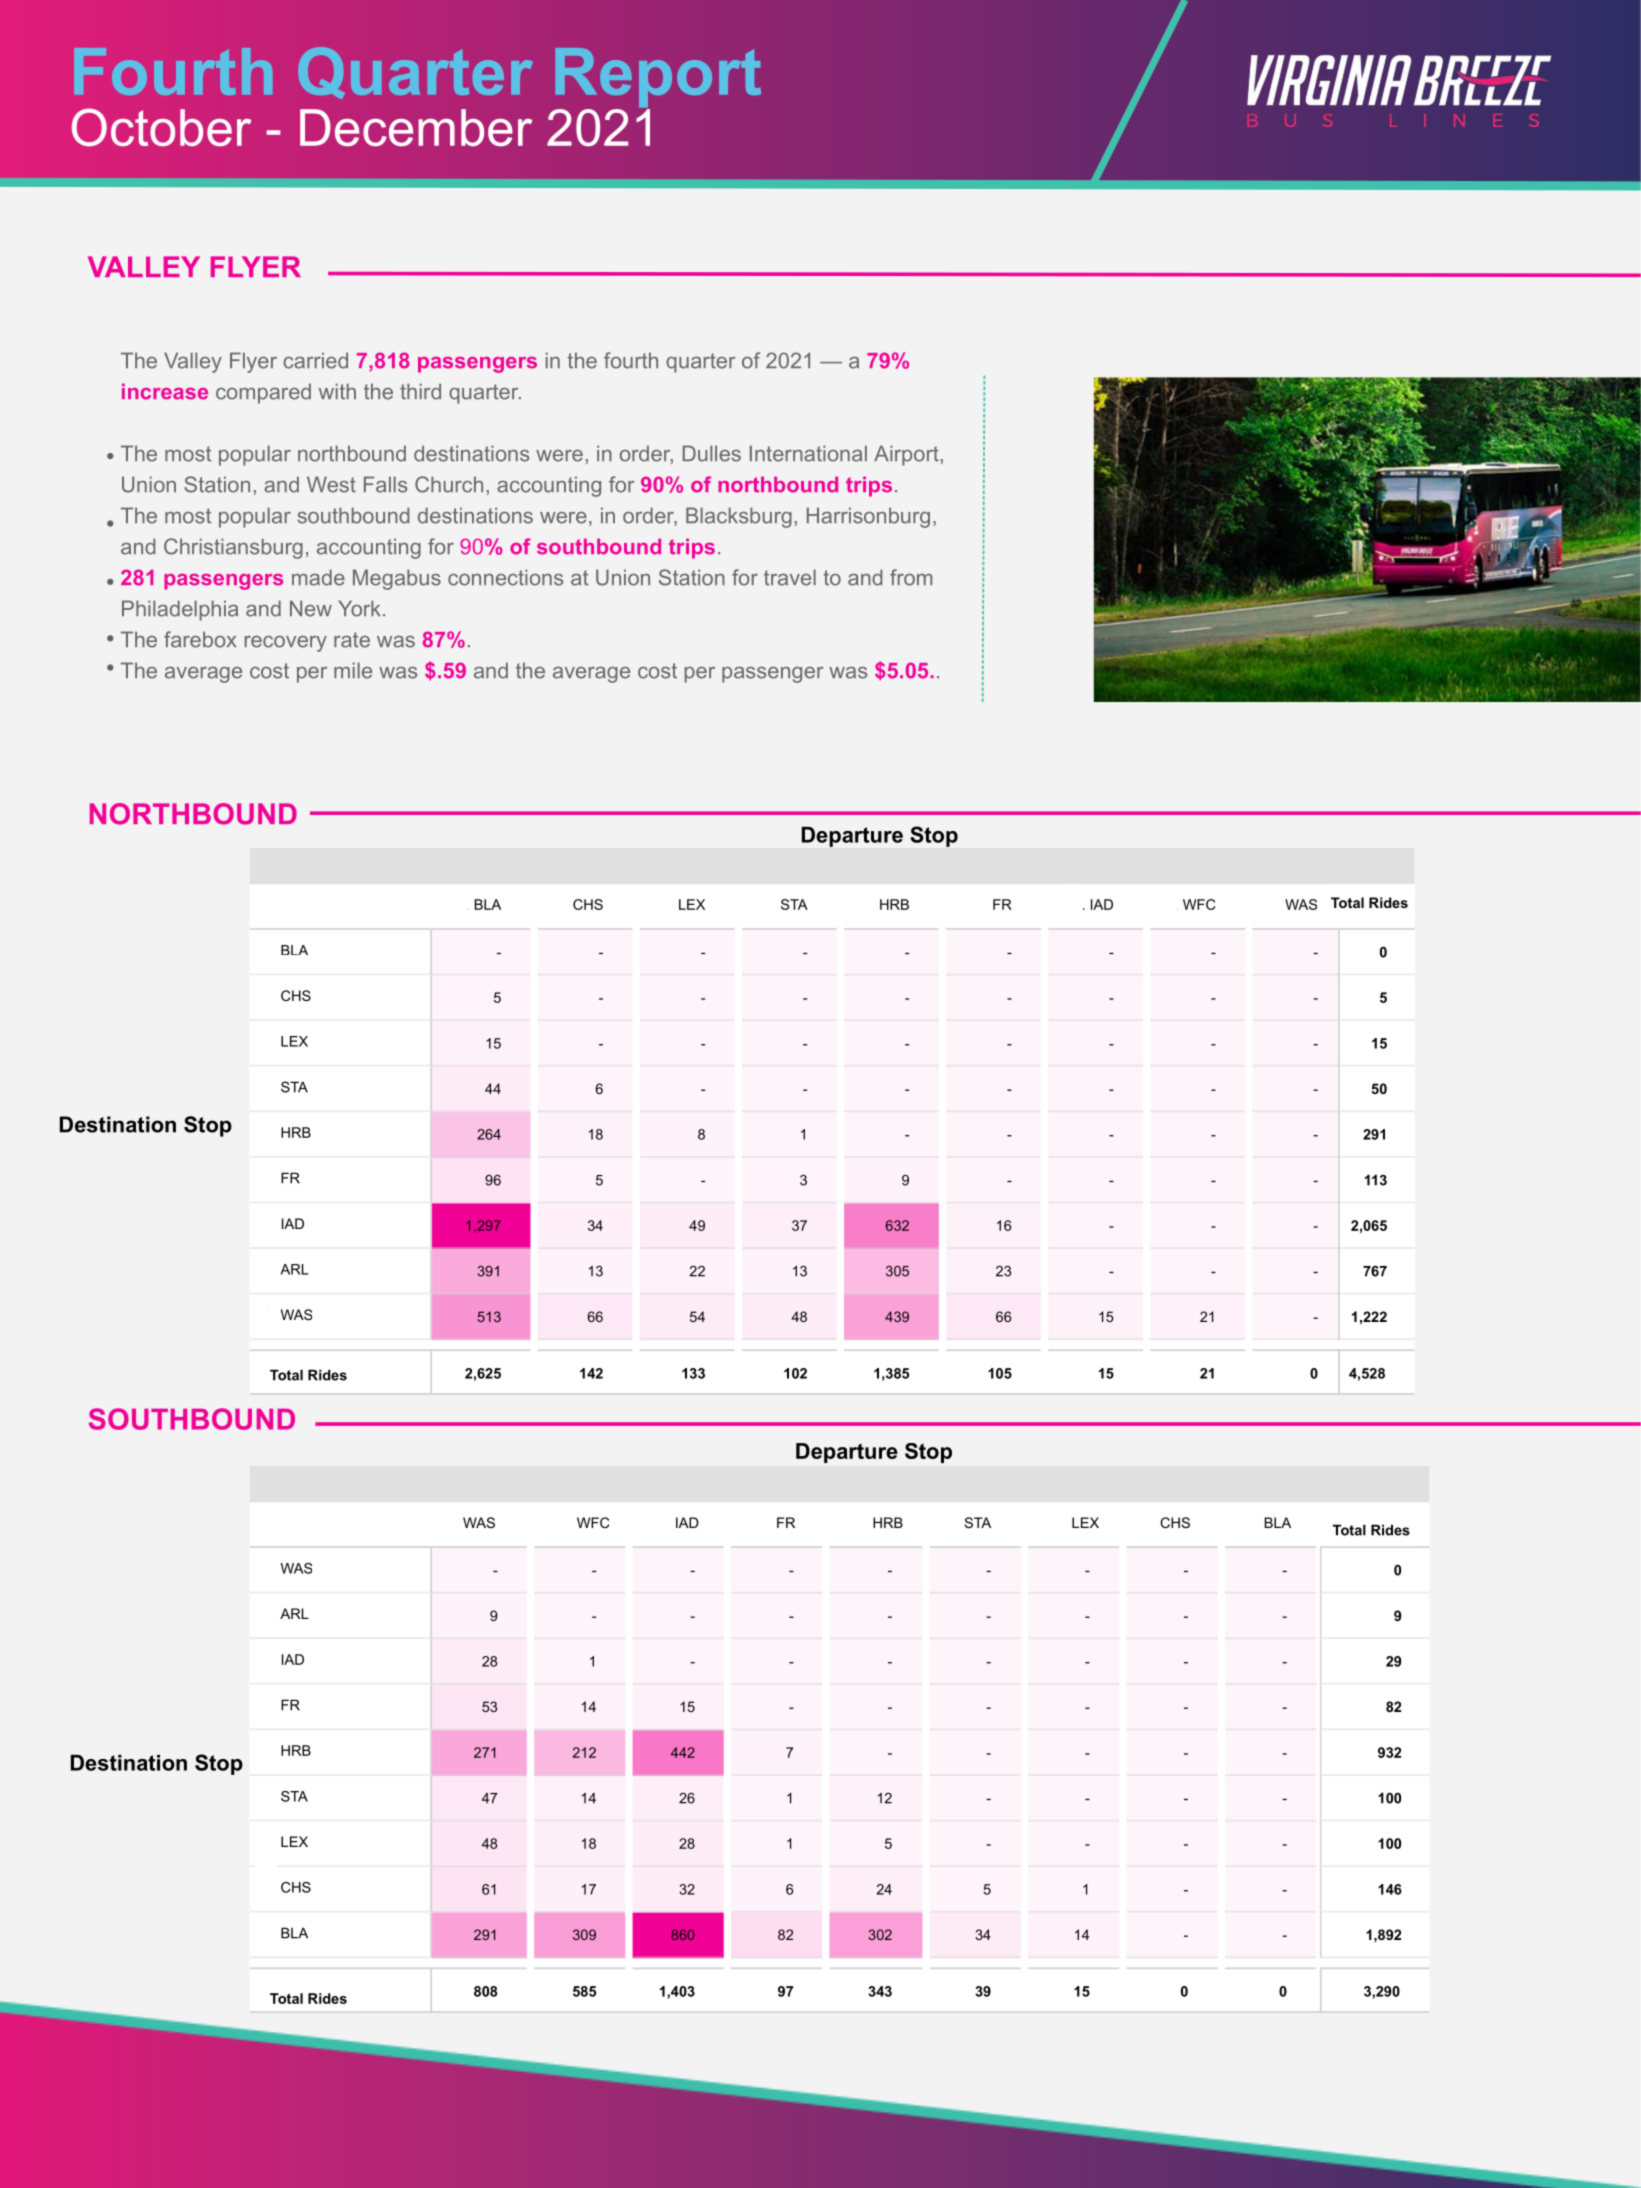 The image size is (1641, 2188). Describe the element at coordinates (286, 644) in the document. I see `recovery` at that location.
